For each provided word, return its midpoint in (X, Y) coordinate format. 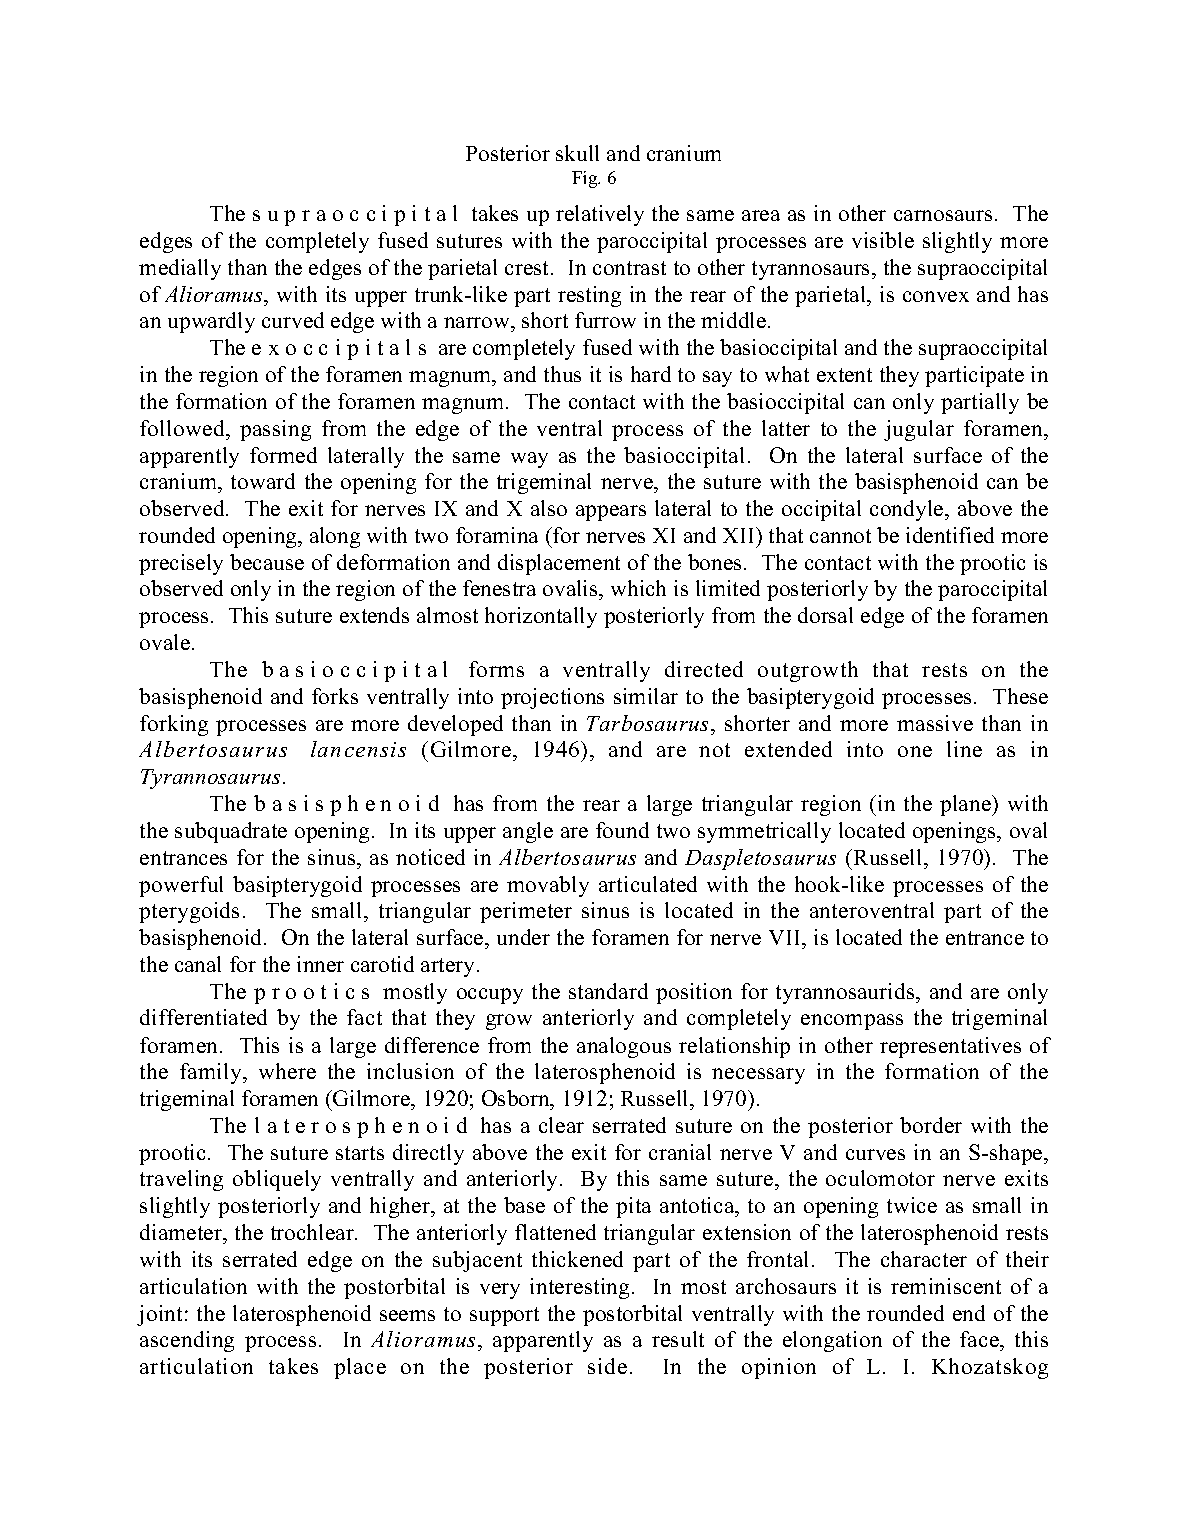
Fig (586, 179)
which (638, 588)
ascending (187, 1341)
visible (883, 240)
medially (180, 269)
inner (320, 964)
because (267, 562)
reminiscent (946, 1286)
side (607, 1366)
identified (950, 535)
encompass (852, 1022)
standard (608, 991)
